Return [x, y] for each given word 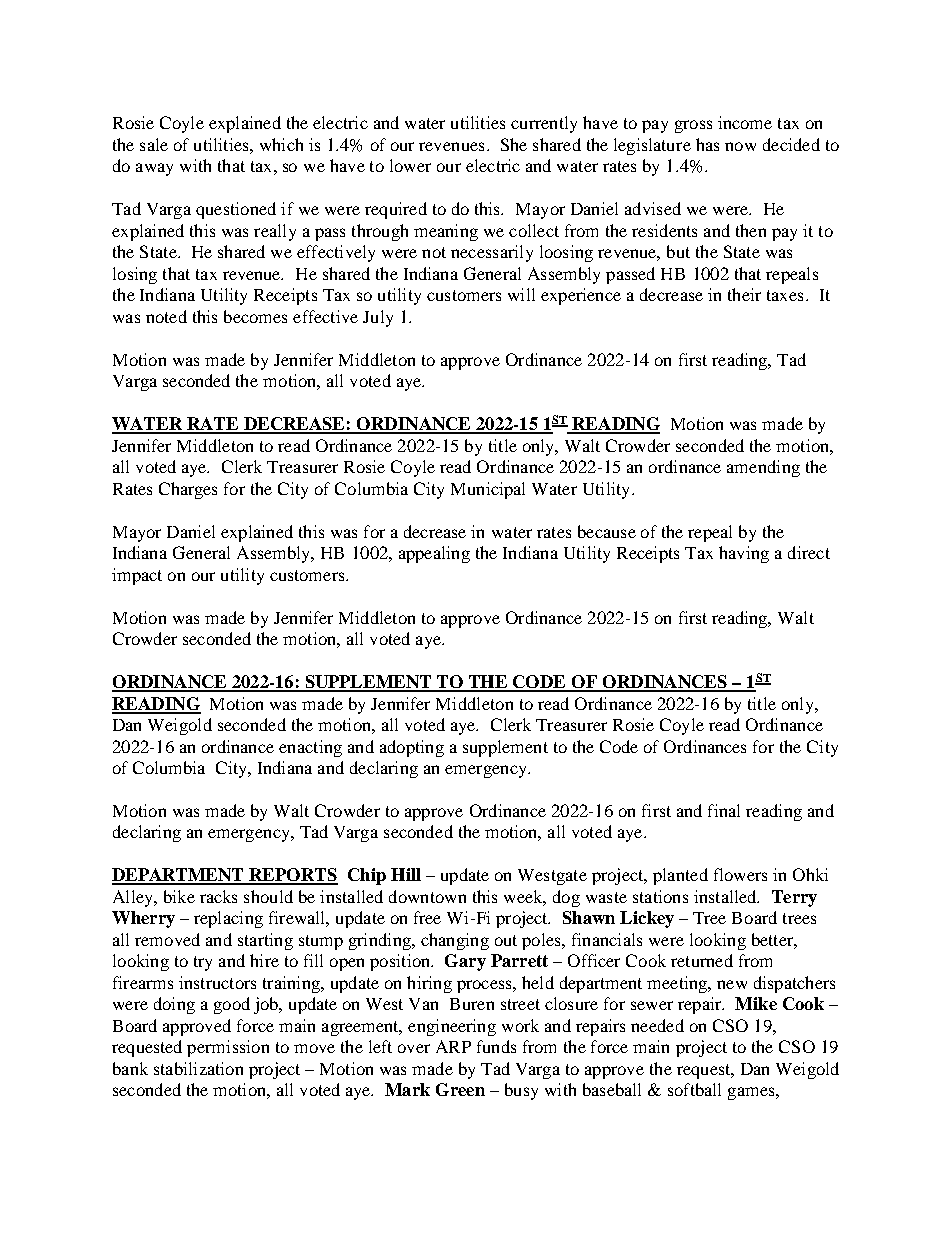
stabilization [198, 1068]
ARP [453, 1046]
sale [154, 144]
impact [137, 576]
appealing [434, 554]
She [514, 144]
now [740, 146]
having [744, 554]
